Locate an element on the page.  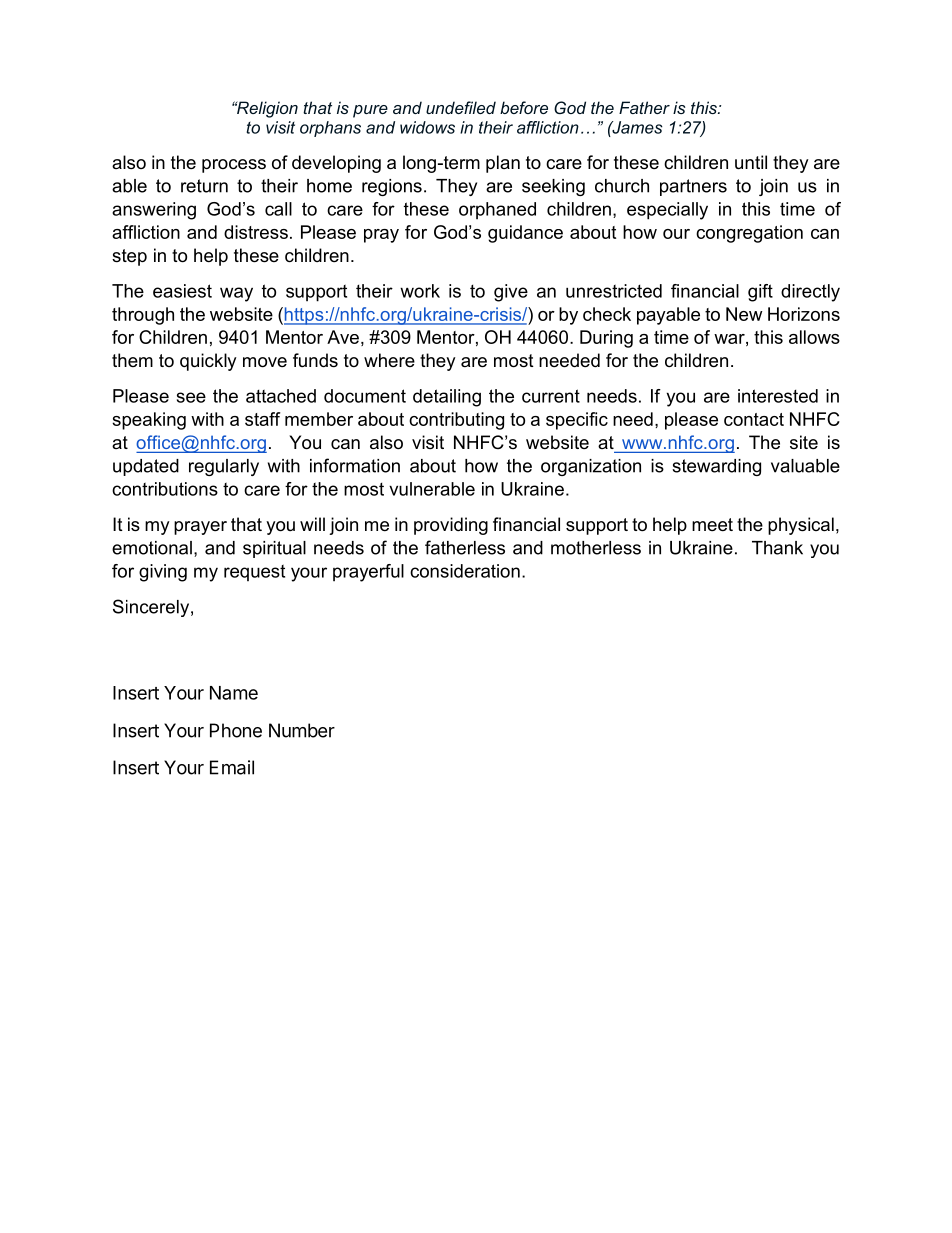
undefiled is located at coordinates (461, 107).
